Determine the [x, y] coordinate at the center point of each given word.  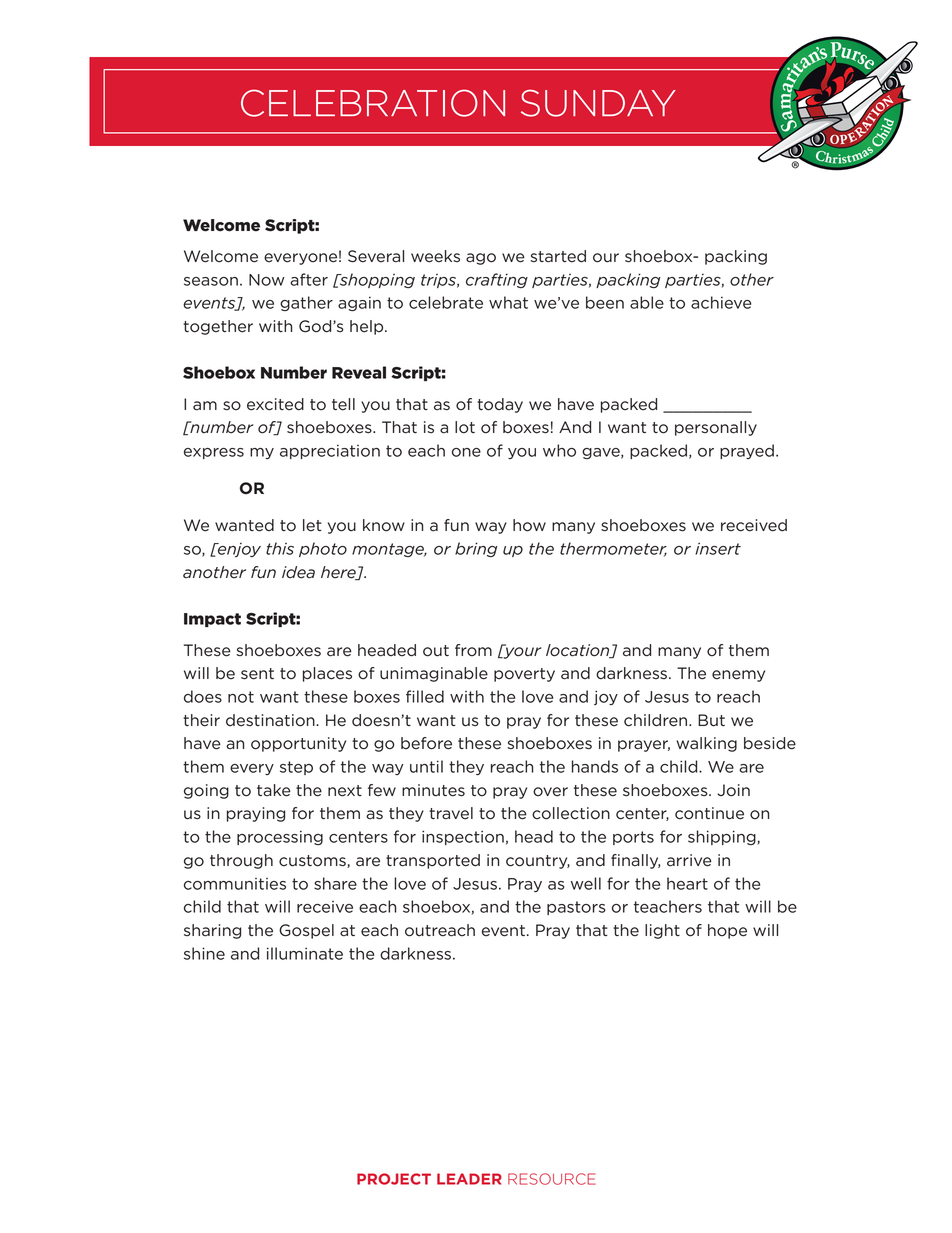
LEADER [469, 1179]
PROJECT [394, 1179]
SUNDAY [598, 103]
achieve [721, 302]
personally [716, 428]
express [214, 453]
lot [465, 427]
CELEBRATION [373, 103]
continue [709, 813]
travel [451, 813]
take [274, 790]
